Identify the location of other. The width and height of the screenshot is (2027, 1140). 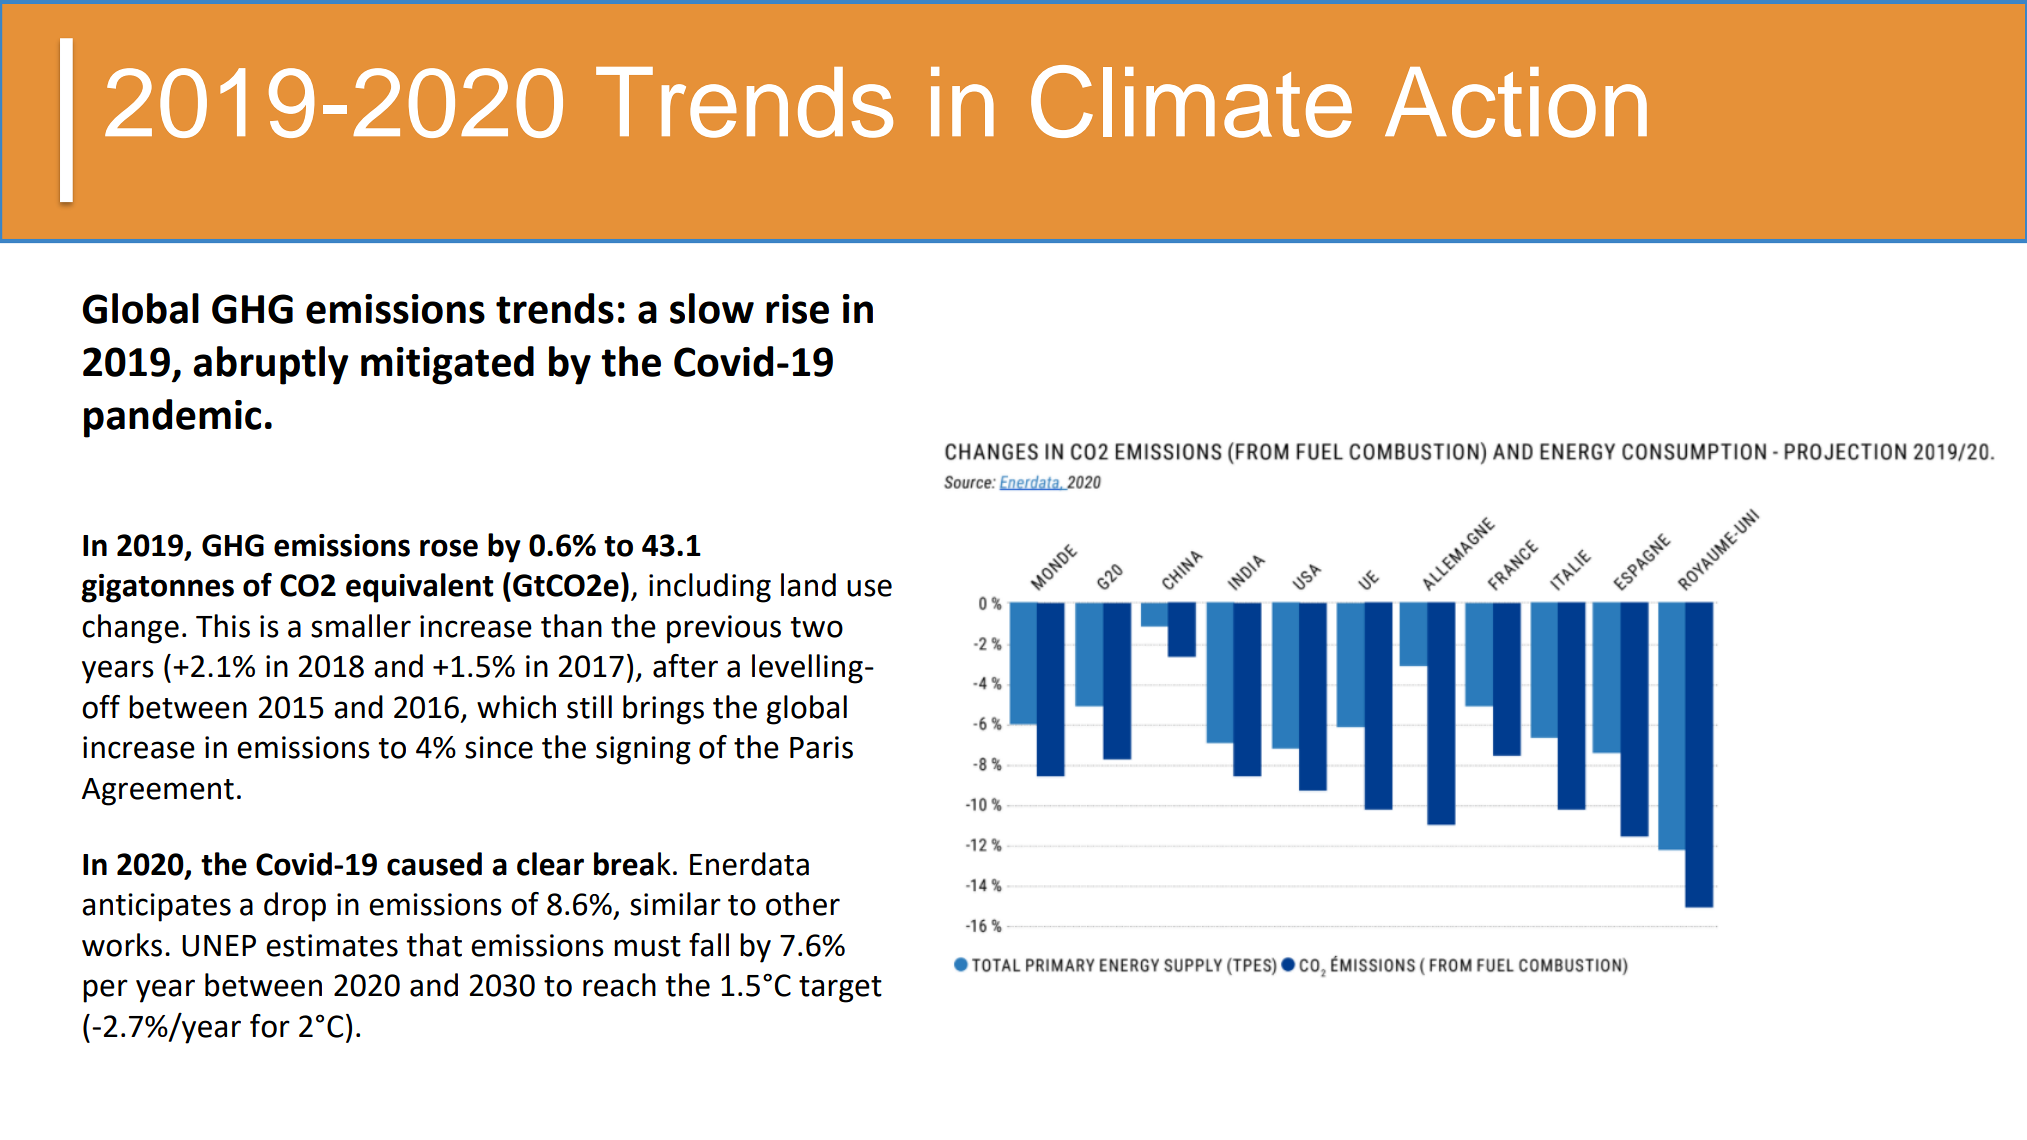
(803, 904).
